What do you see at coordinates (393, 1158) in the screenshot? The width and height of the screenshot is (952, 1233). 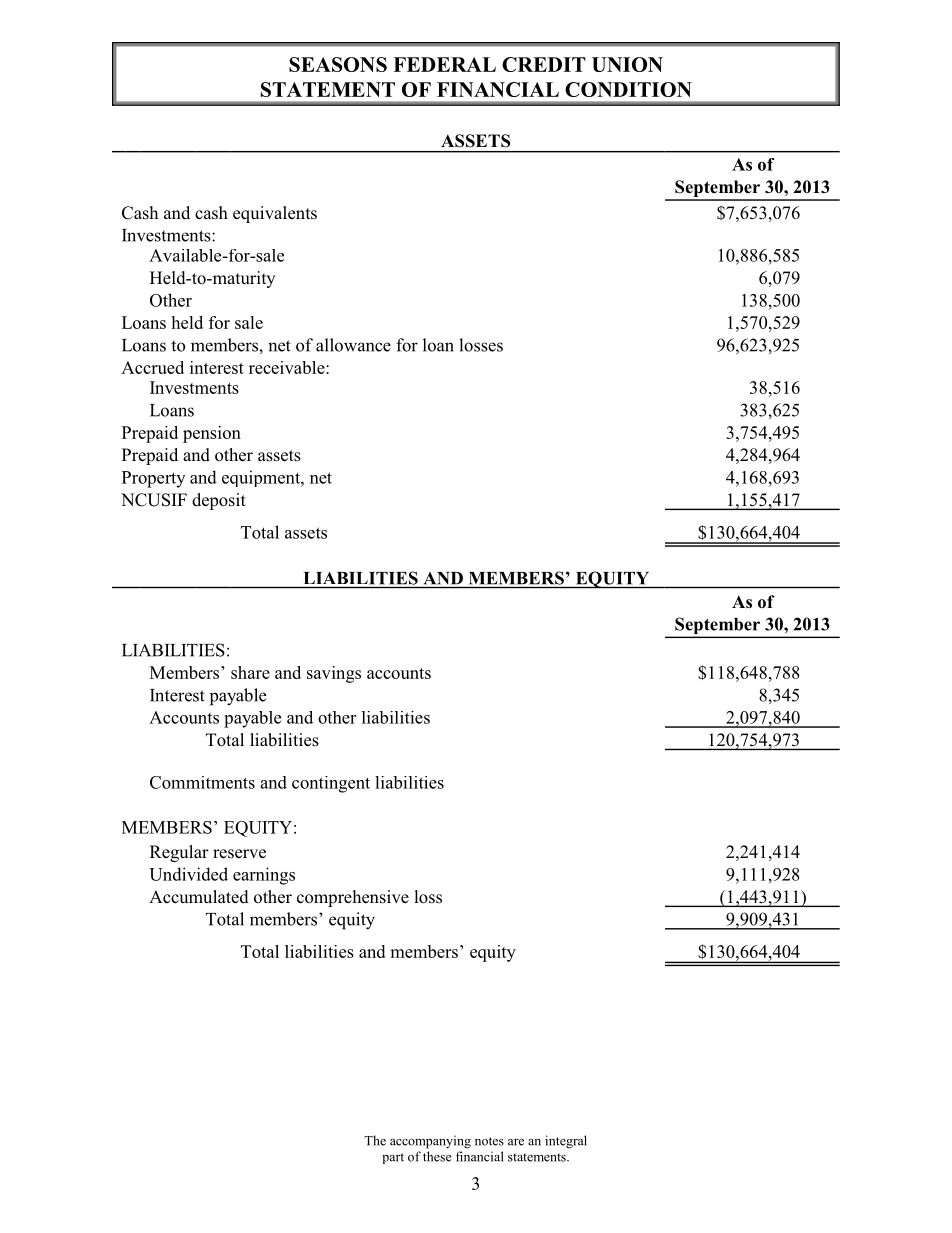 I see `part` at bounding box center [393, 1158].
